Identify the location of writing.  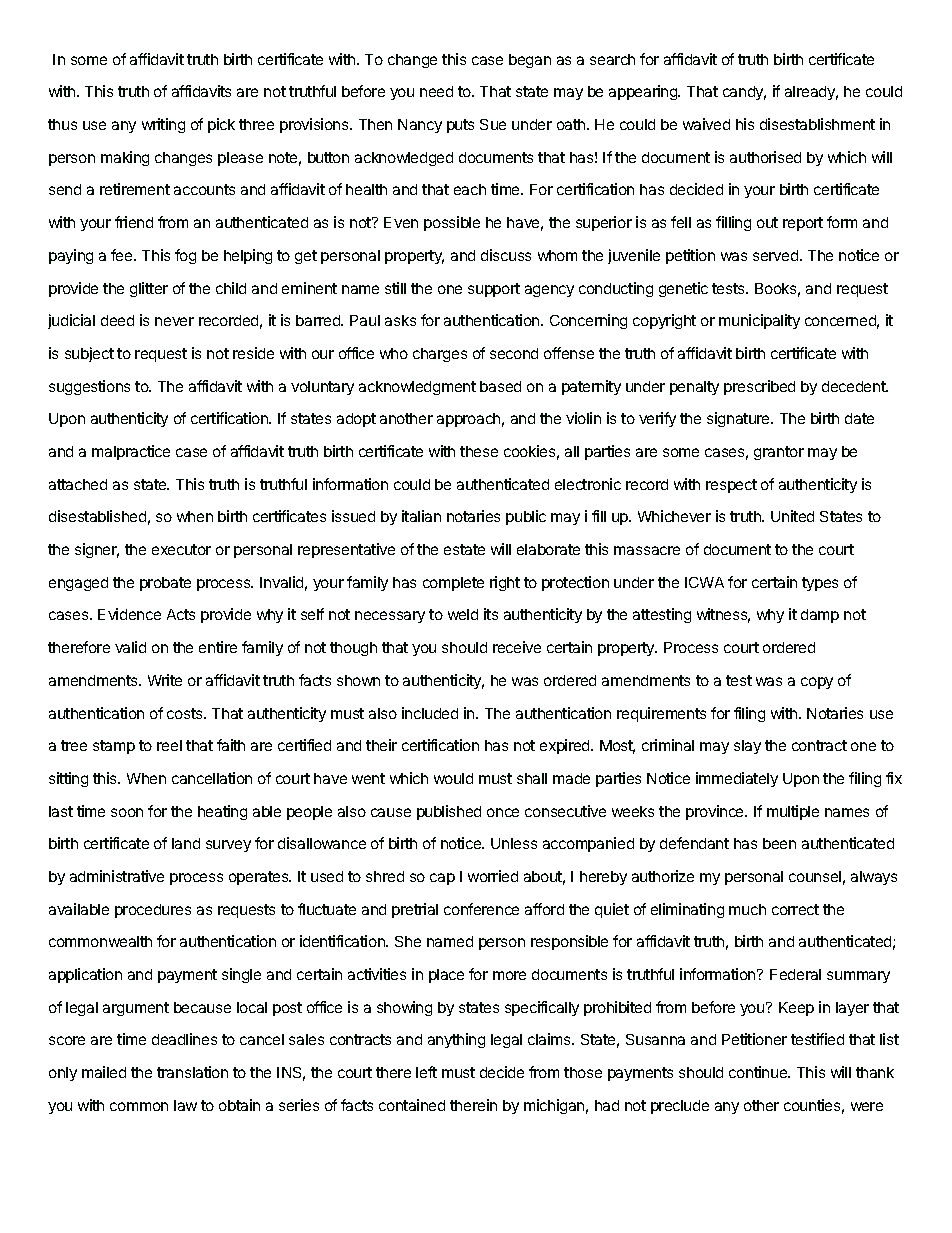
(163, 125).
